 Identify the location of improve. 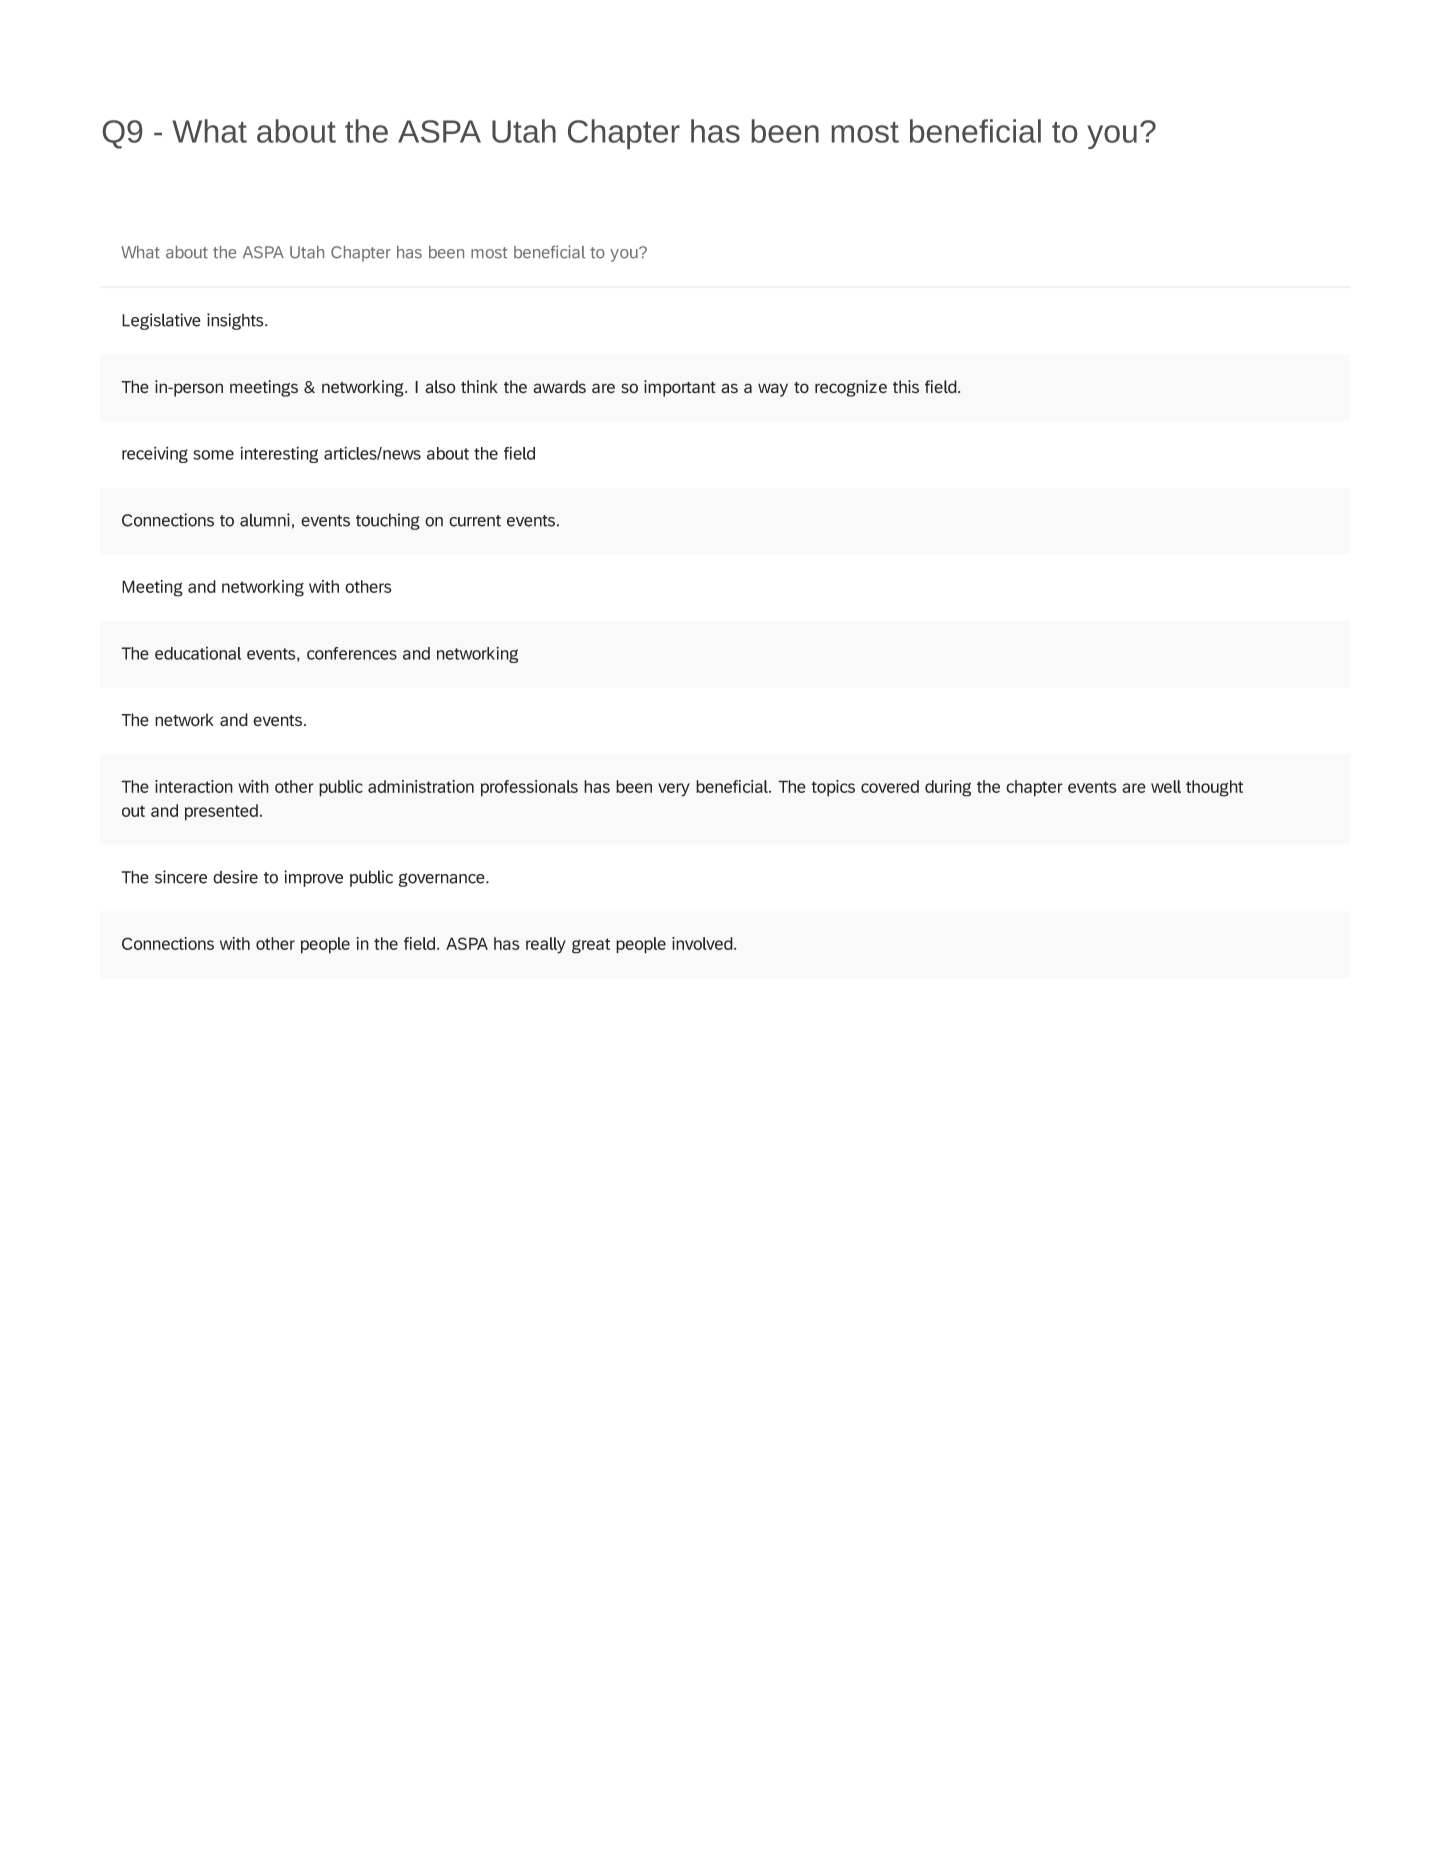
(313, 878).
